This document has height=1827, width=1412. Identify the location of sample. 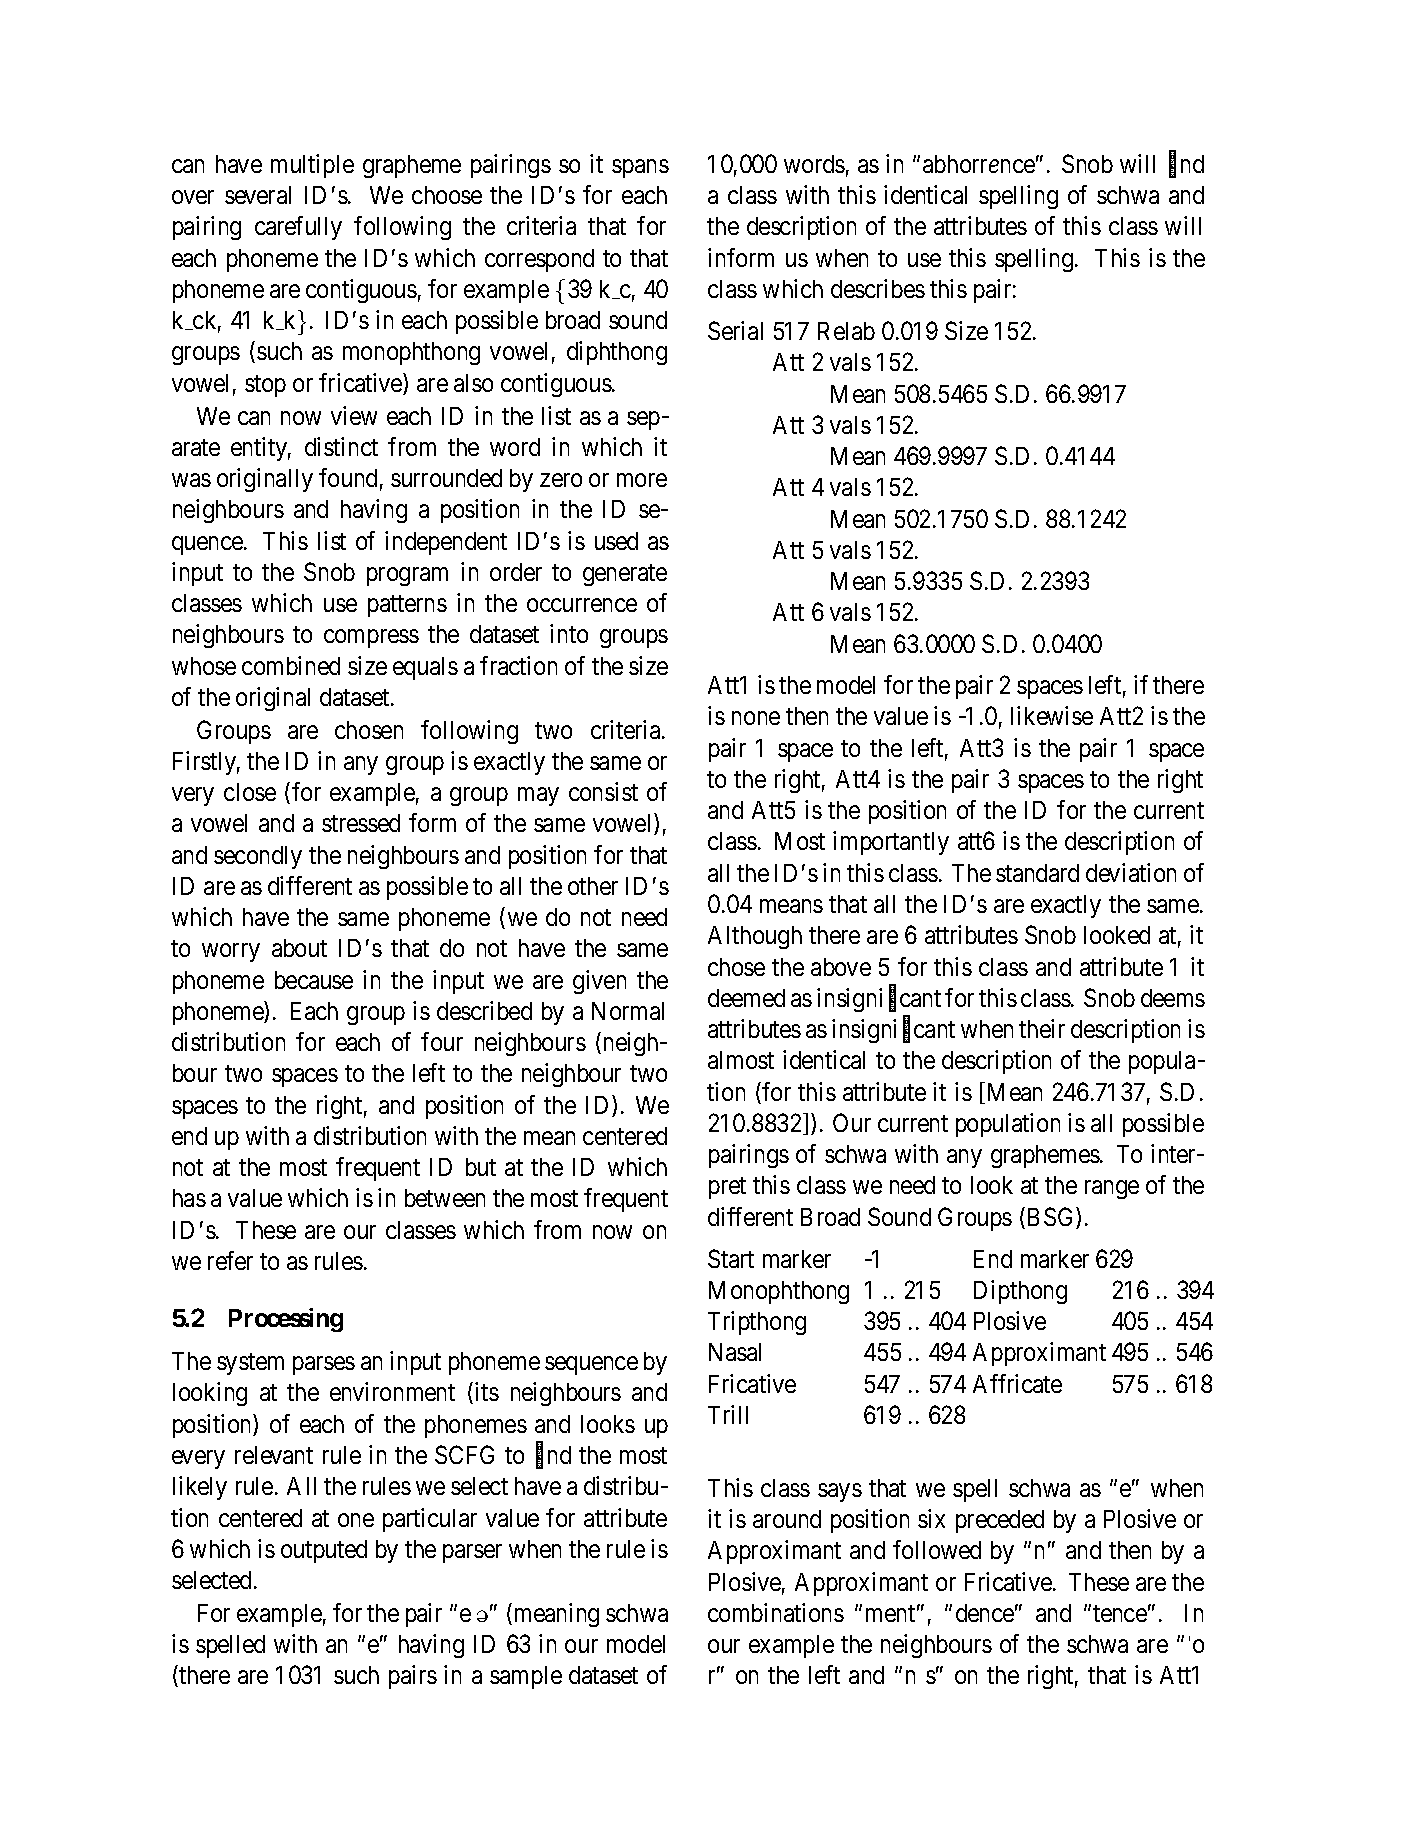
(526, 1677).
